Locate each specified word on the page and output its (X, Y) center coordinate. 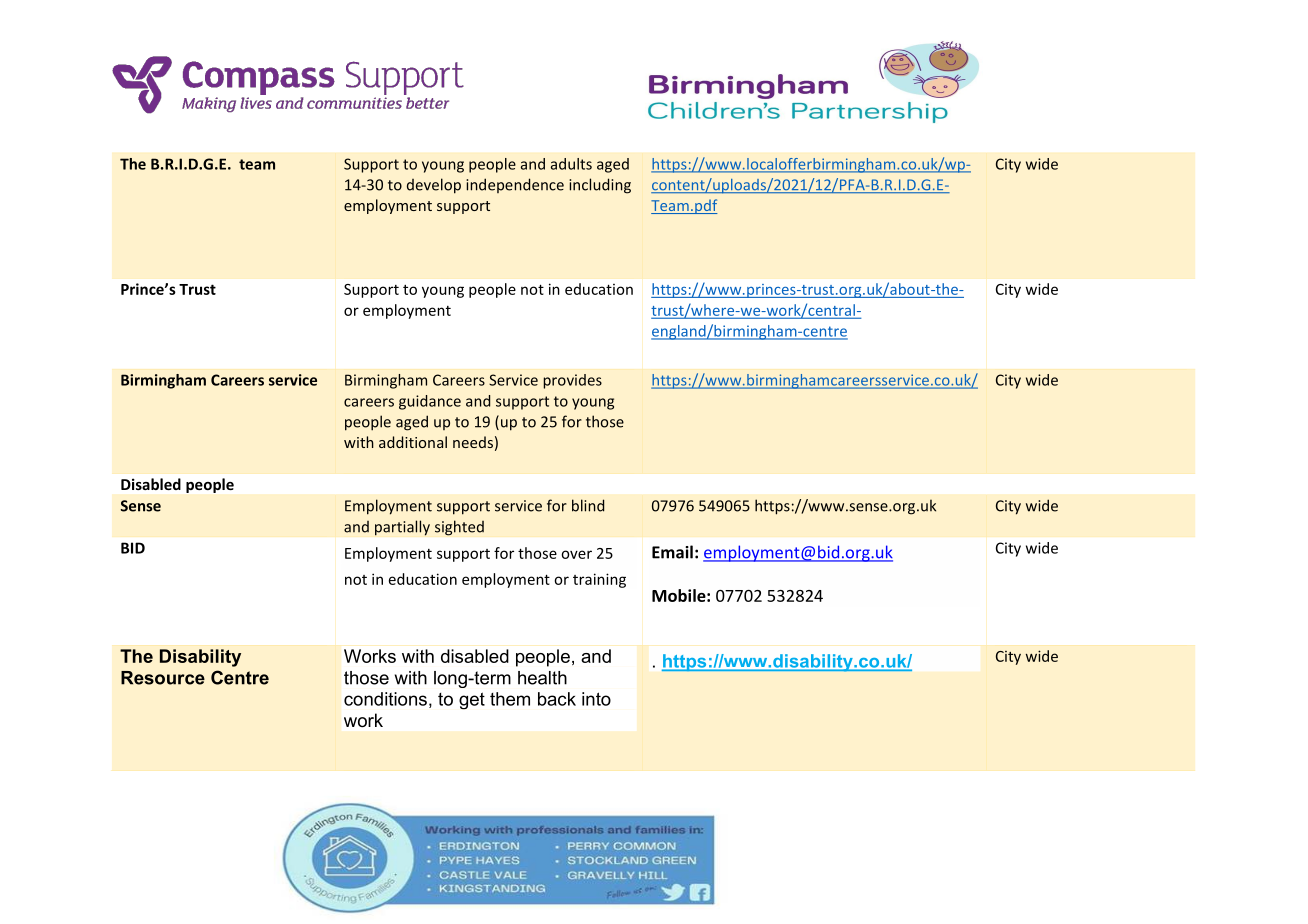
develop (434, 186)
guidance (430, 402)
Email (672, 552)
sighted (459, 528)
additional (413, 442)
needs (473, 442)
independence (515, 185)
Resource (163, 678)
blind (588, 505)
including (600, 186)
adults (571, 164)
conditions (385, 699)
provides (572, 381)
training (599, 580)
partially (402, 528)
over (576, 554)
